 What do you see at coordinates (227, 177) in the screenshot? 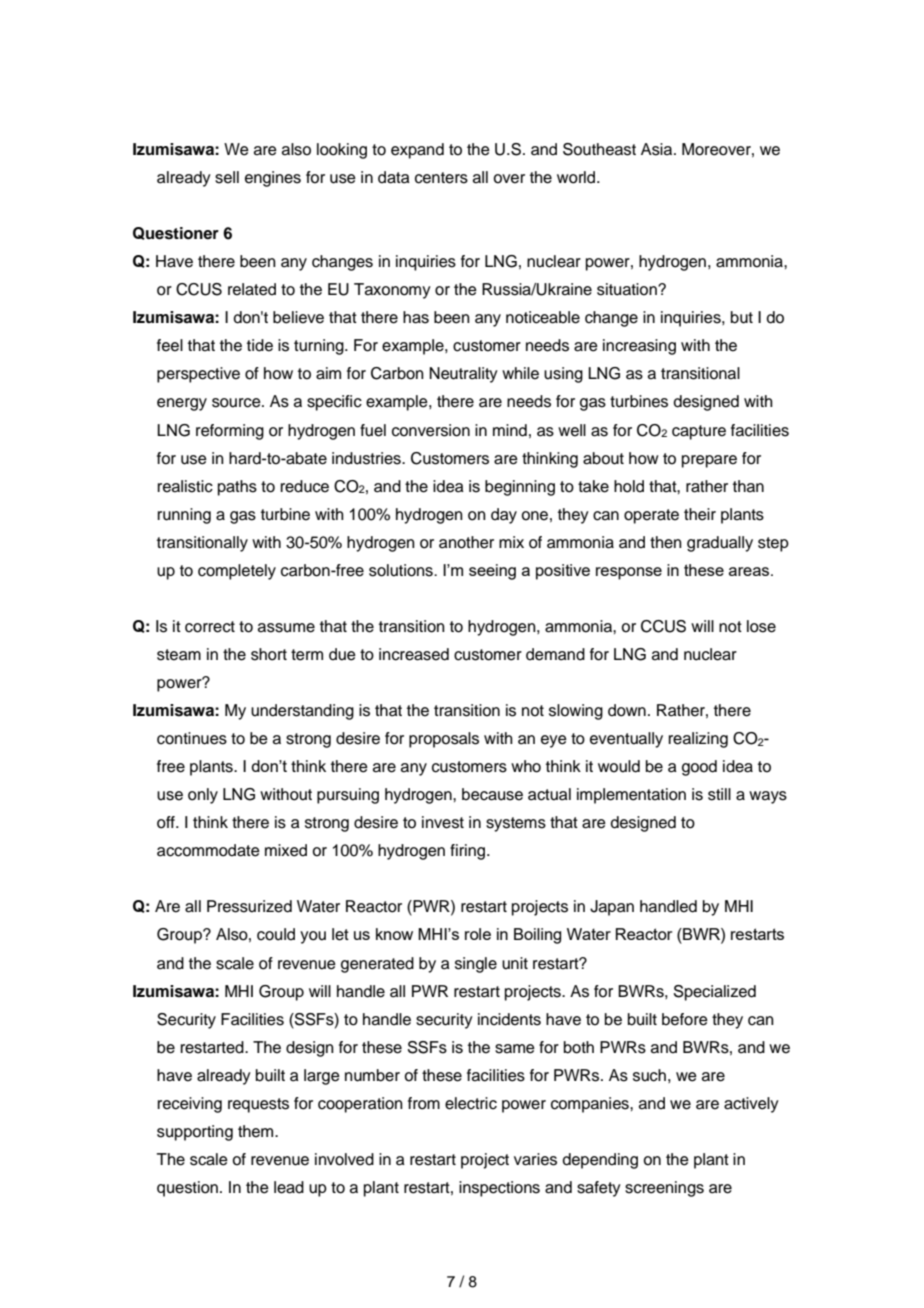
I see `sell` at bounding box center [227, 177].
